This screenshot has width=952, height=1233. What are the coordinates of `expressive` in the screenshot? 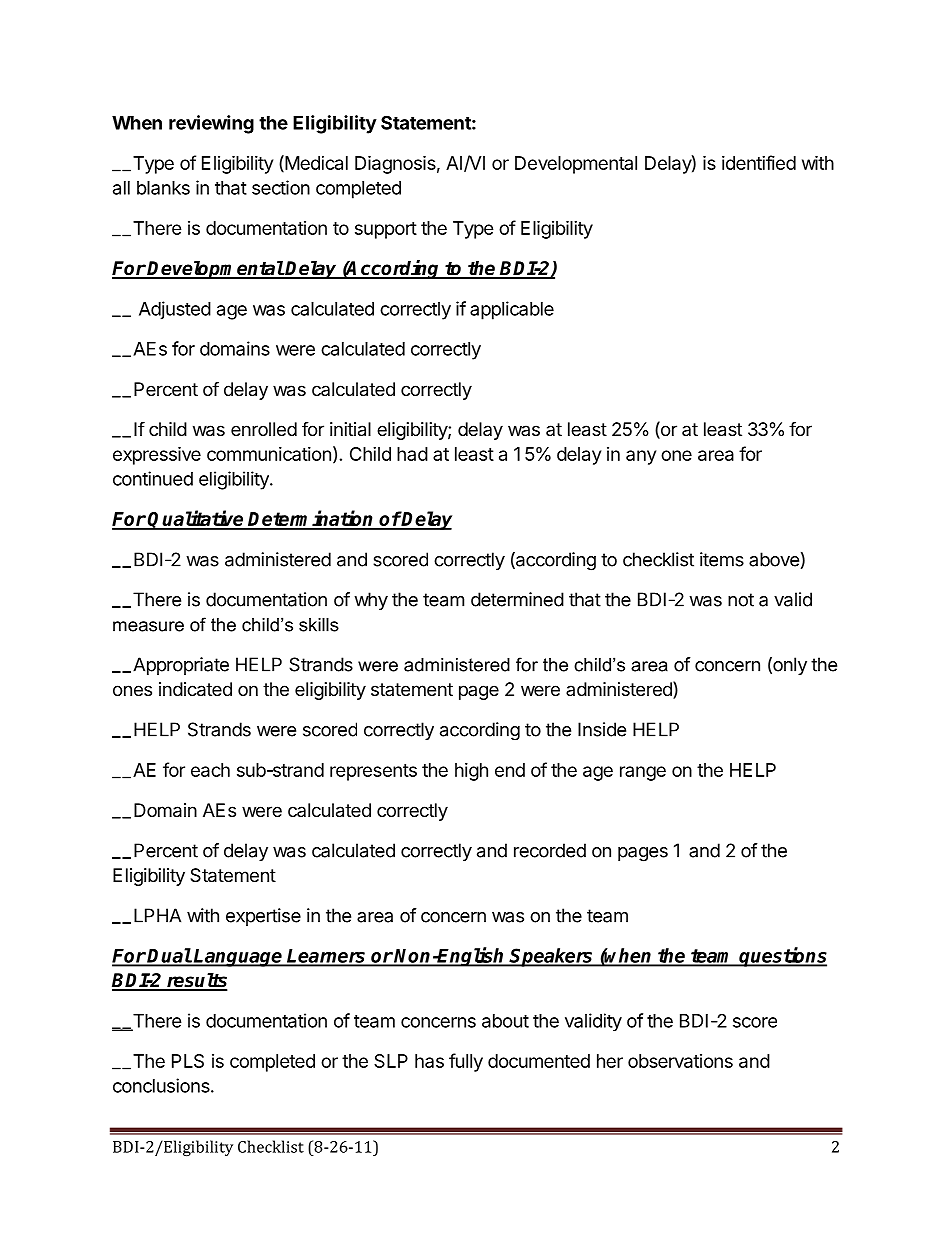 It's located at (157, 455).
